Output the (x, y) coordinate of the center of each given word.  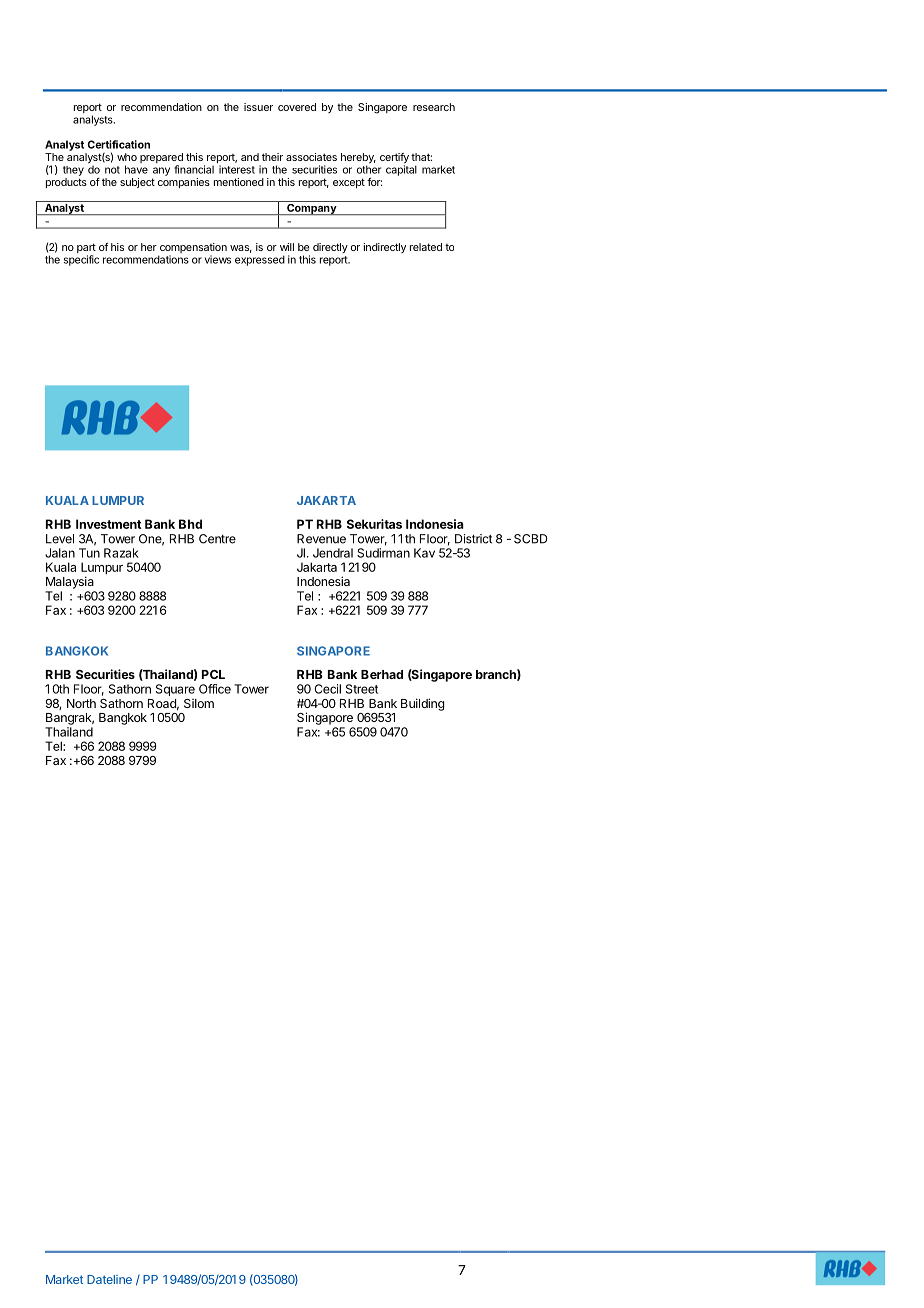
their (272, 157)
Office (215, 689)
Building (422, 704)
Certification (118, 144)
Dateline (109, 1279)
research (434, 107)
